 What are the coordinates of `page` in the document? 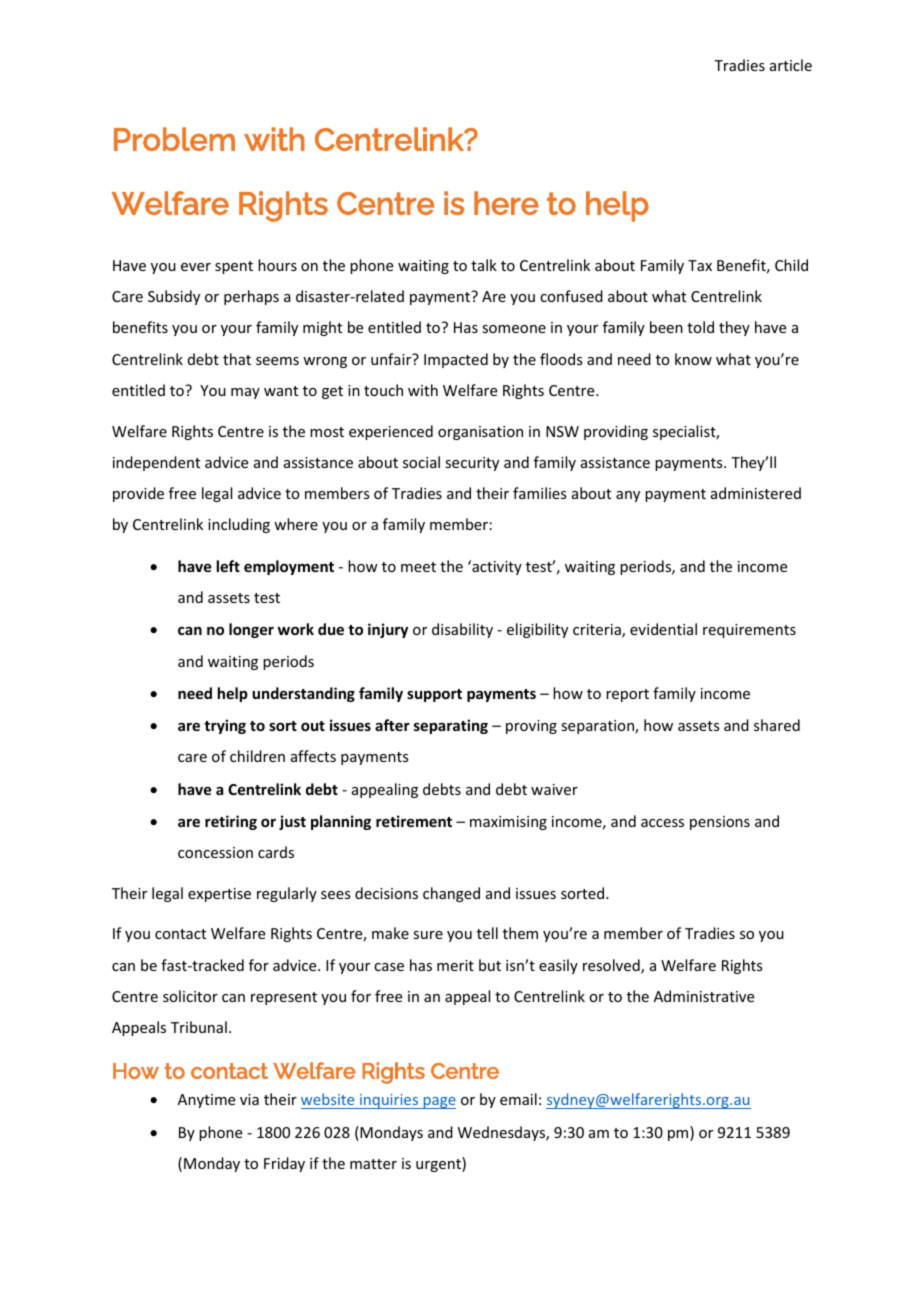 It's located at (438, 1103).
